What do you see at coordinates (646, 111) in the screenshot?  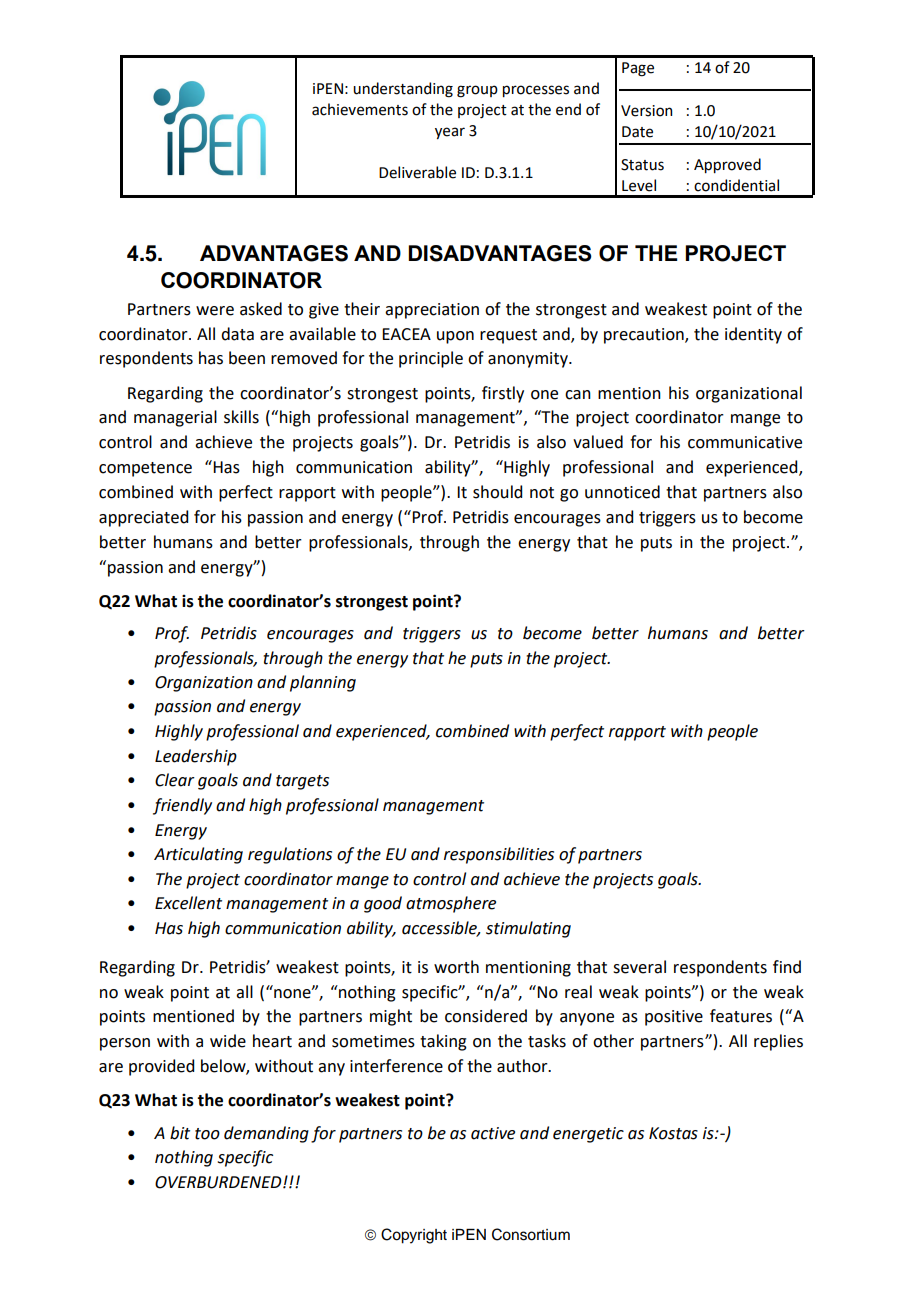 I see `Version` at bounding box center [646, 111].
